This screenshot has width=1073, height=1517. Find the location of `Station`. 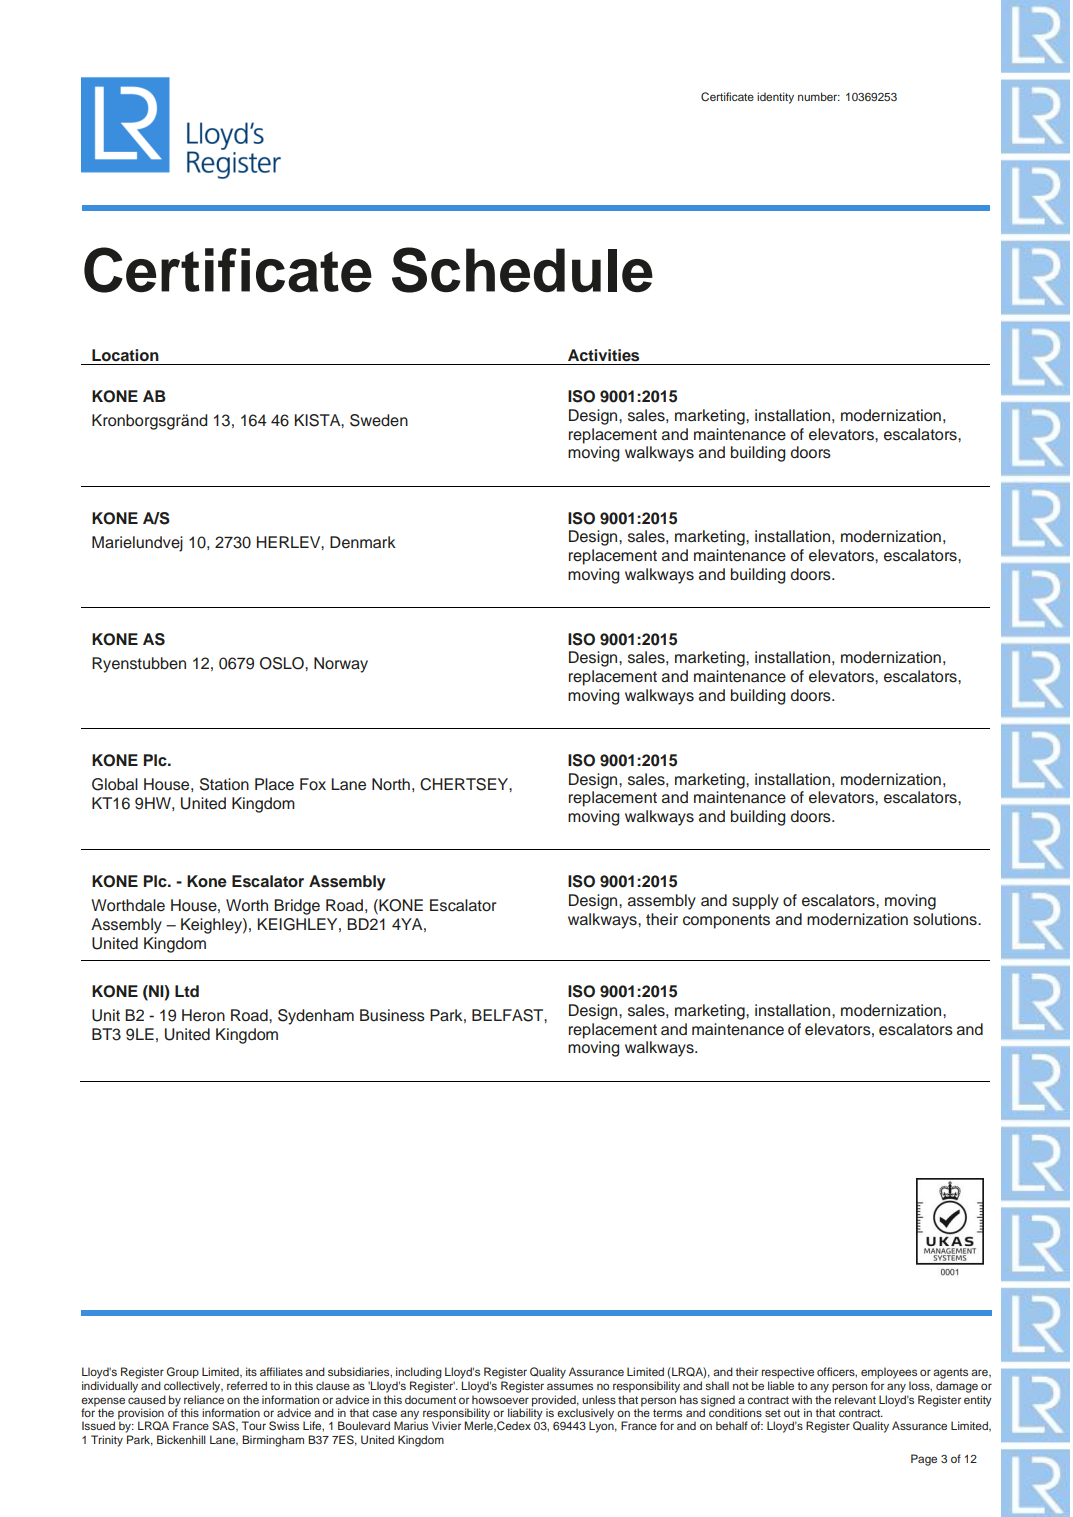

Station is located at coordinates (224, 784).
